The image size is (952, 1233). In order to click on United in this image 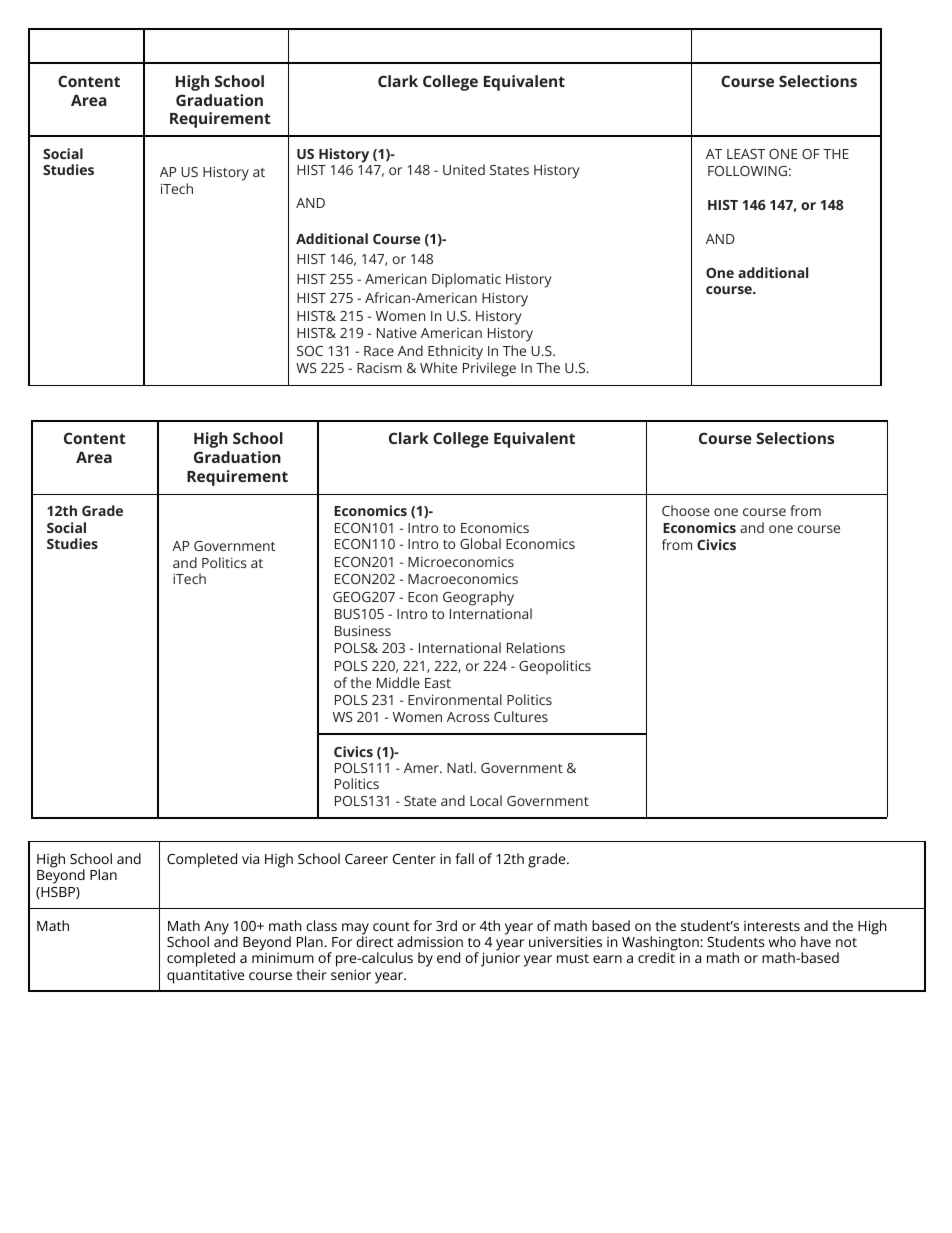, I will do `click(464, 169)`.
